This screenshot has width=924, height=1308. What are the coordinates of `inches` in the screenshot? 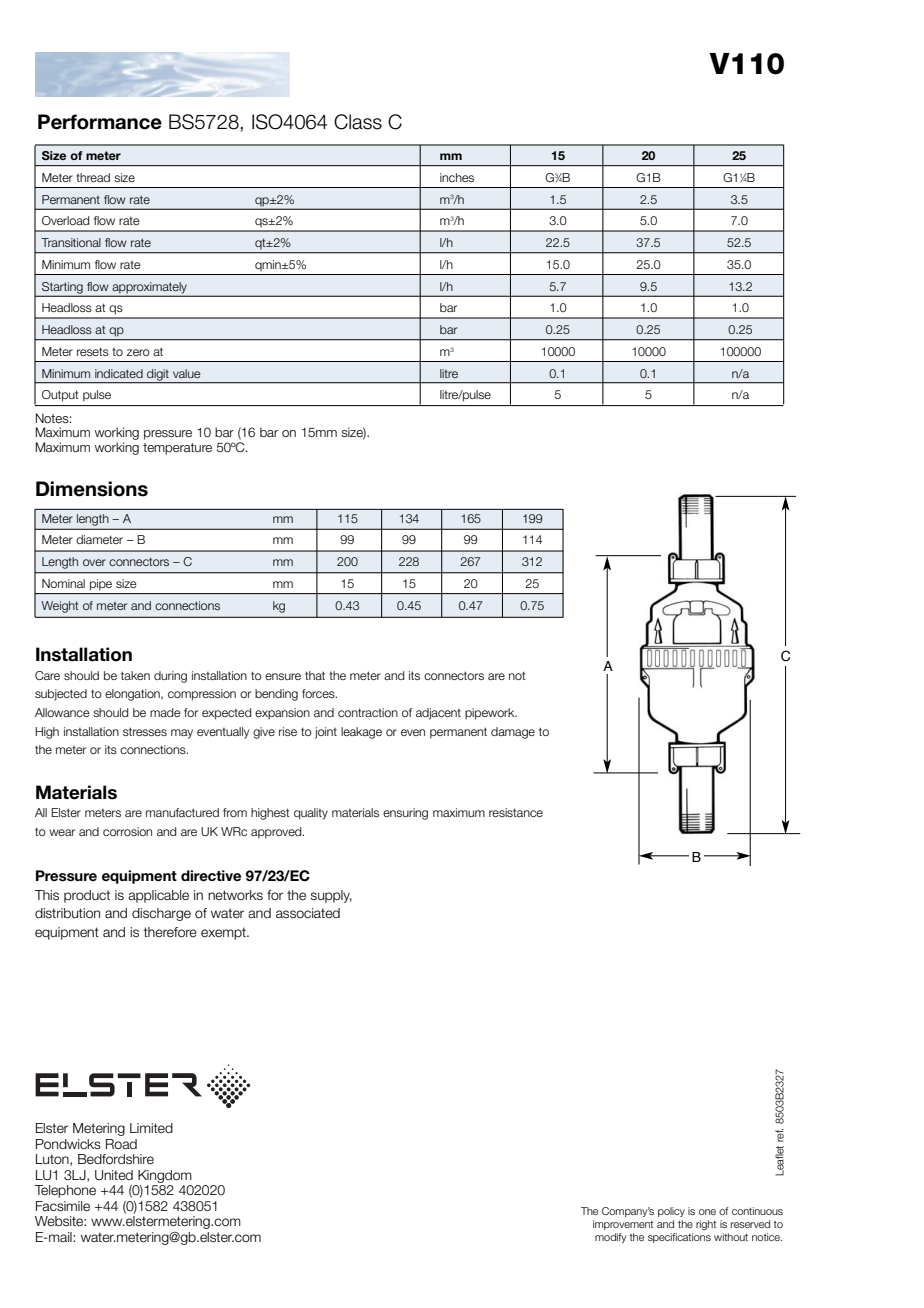 It's located at (457, 177).
